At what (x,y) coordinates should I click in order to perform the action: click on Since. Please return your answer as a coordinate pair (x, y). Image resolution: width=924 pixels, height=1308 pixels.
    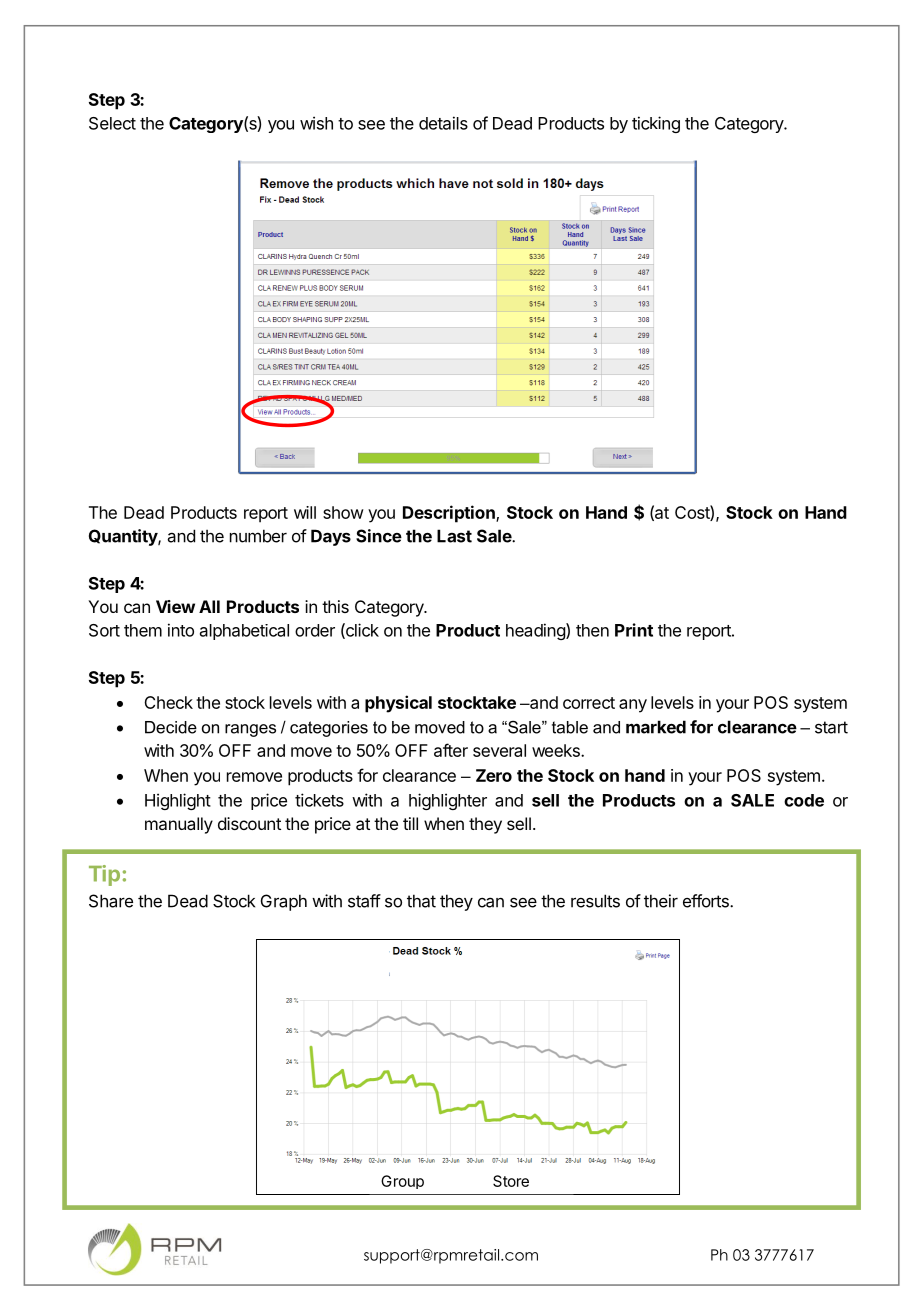
    Looking at the image, I should click on (379, 536).
